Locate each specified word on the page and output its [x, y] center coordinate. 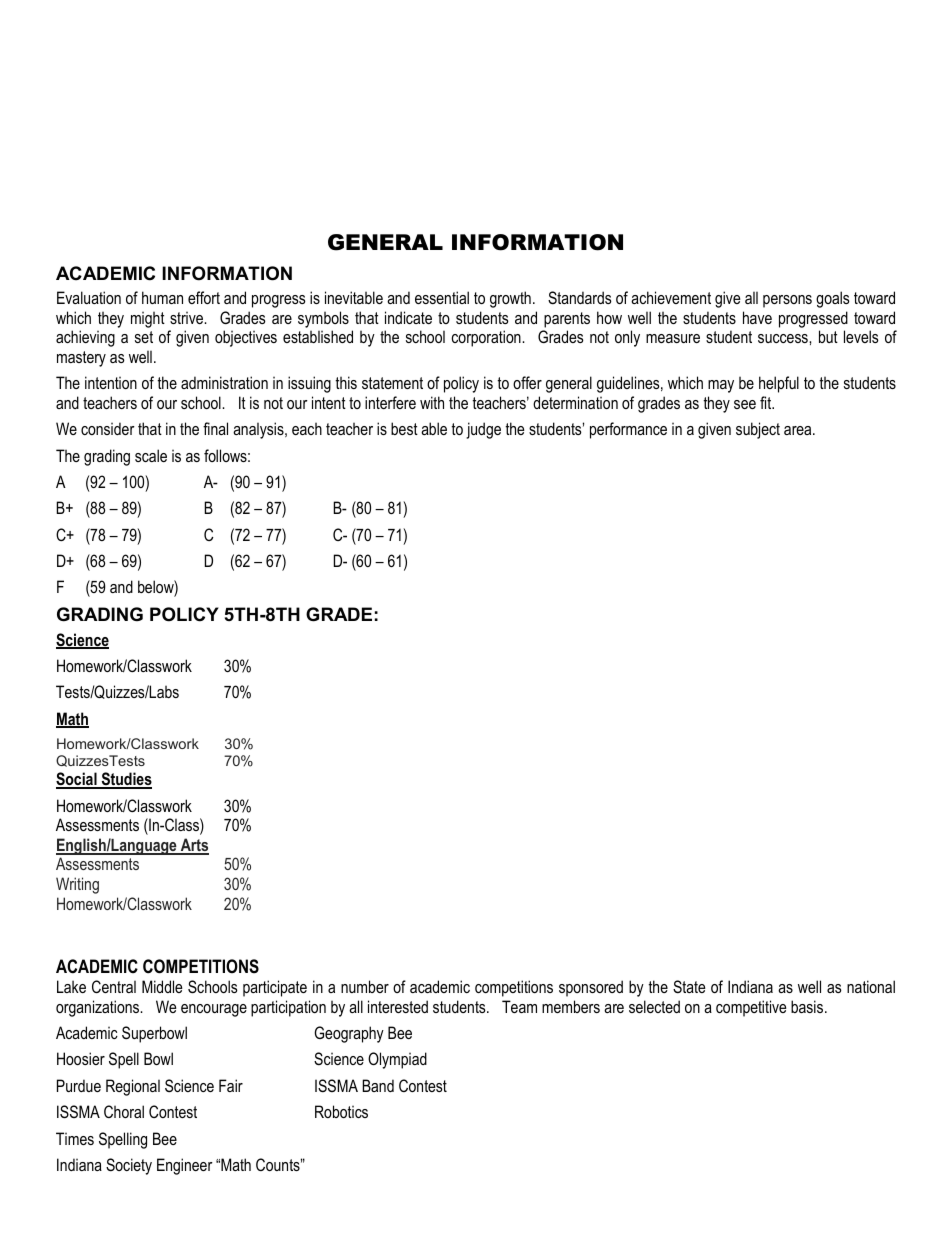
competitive [751, 1008]
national [871, 986]
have [757, 317]
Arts [193, 846]
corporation [487, 338]
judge [483, 430]
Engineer [185, 1166]
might [148, 319]
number [365, 986]
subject [758, 430]
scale [151, 455]
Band [378, 1085]
